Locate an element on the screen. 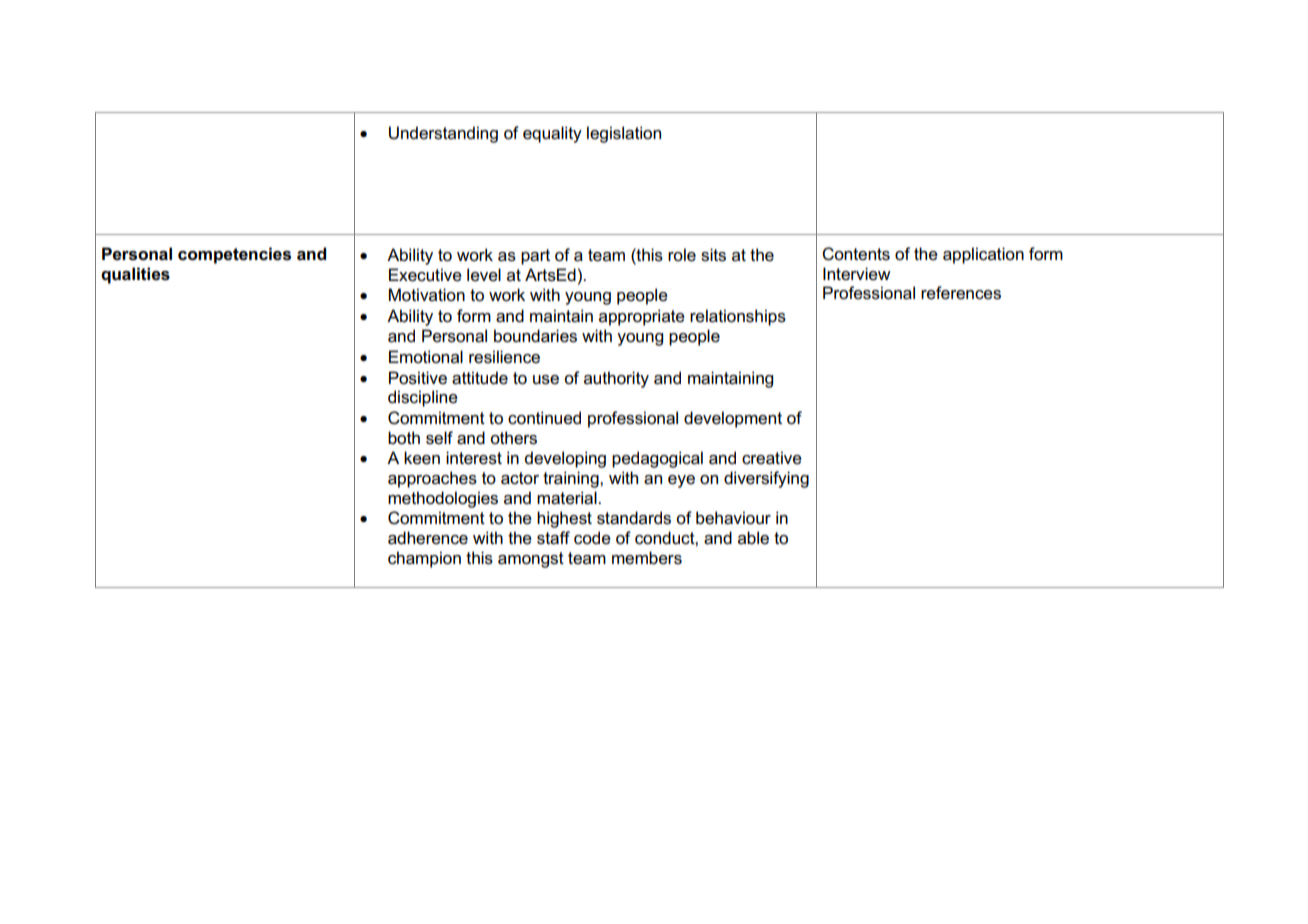 This screenshot has width=1308, height=924. boundaries is located at coordinates (535, 336).
